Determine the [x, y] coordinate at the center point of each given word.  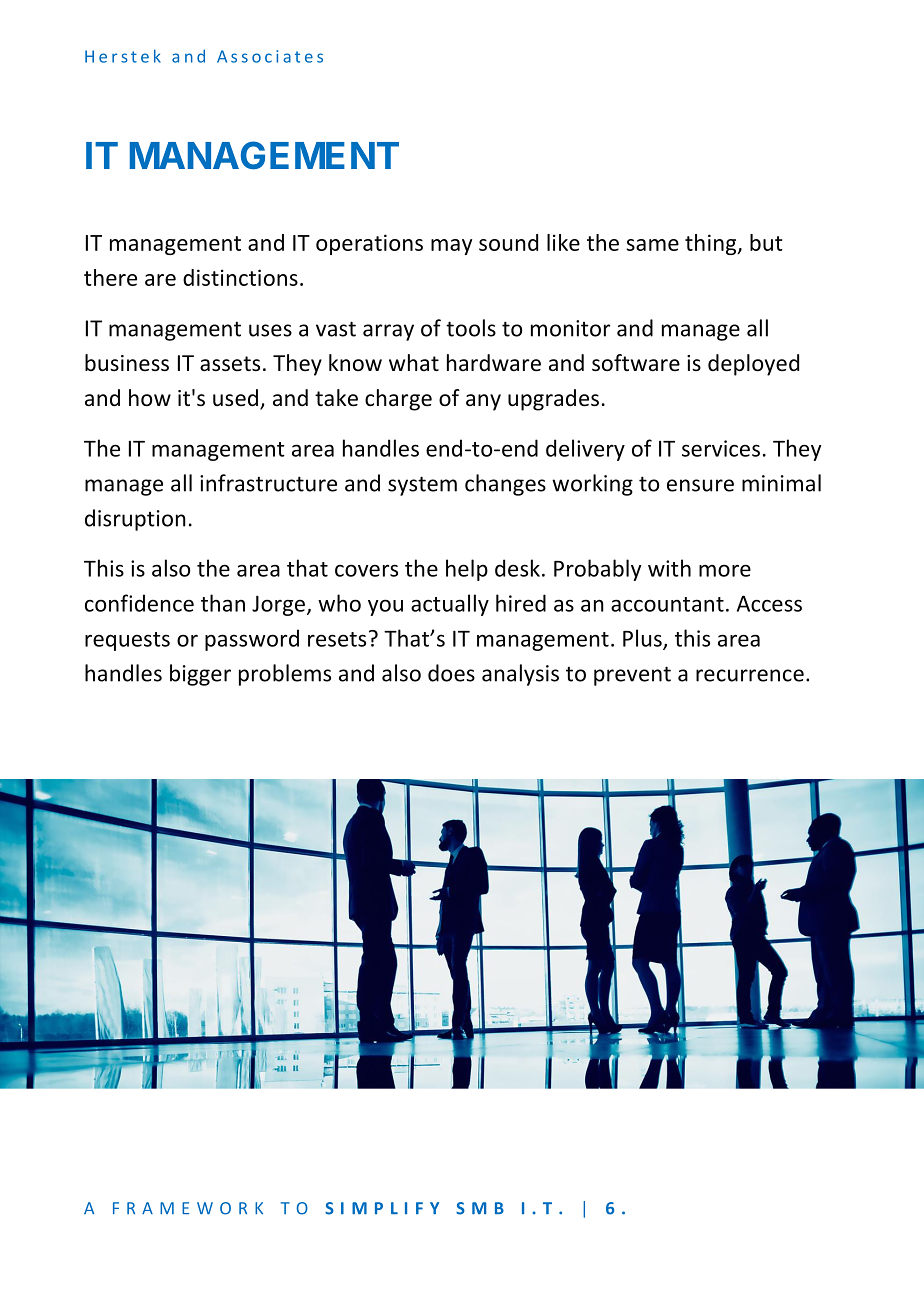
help [467, 570]
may [451, 247]
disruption [135, 520]
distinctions [240, 277]
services [721, 448]
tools [471, 328]
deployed [753, 365]
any [483, 402]
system [422, 486]
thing [712, 244]
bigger [200, 675]
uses [270, 330]
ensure [700, 485]
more [725, 570]
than [223, 603]
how [150, 398]
